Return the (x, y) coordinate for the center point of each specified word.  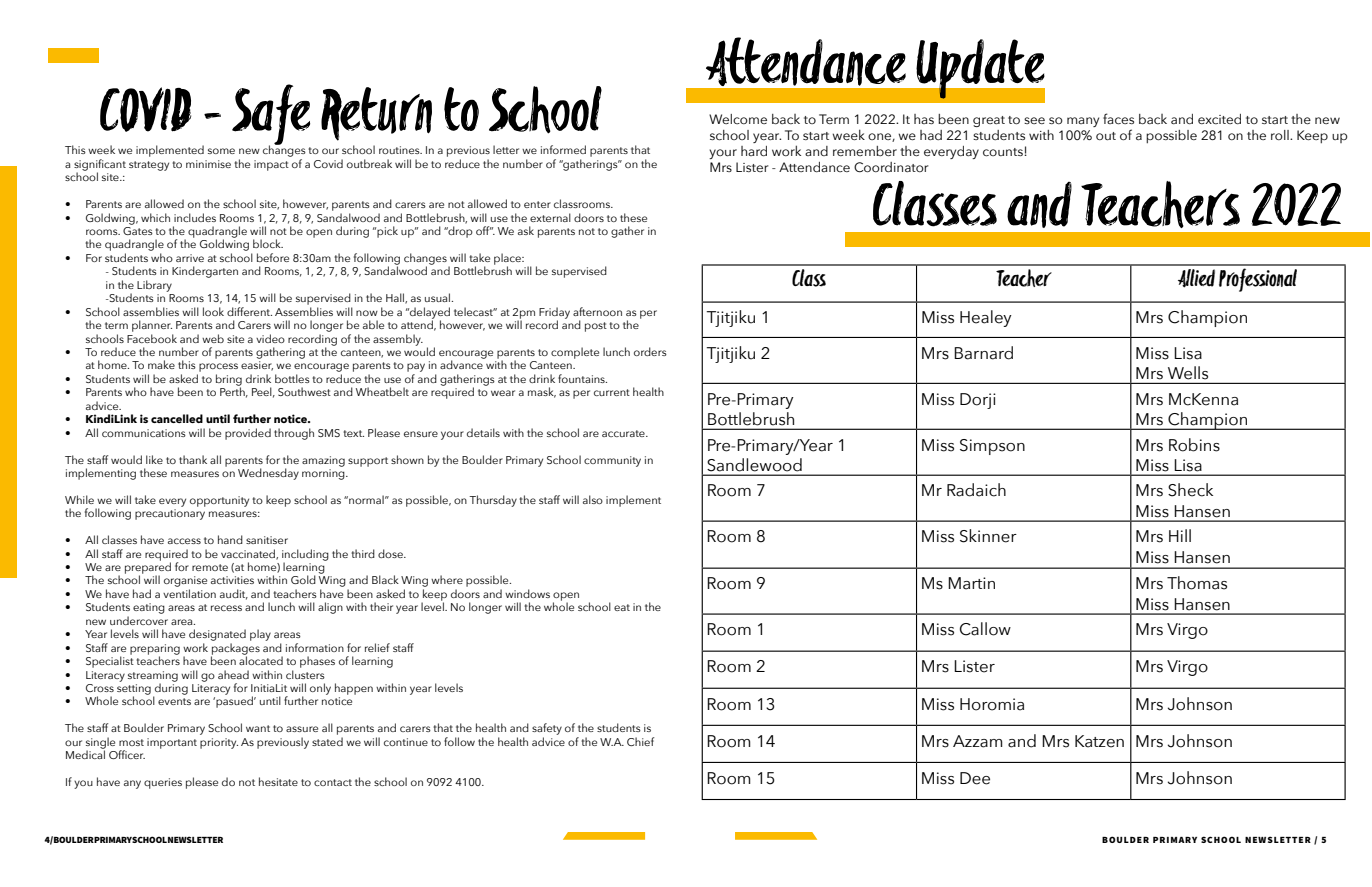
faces (1118, 119)
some (221, 151)
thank (193, 459)
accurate (624, 433)
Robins (1194, 445)
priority (219, 743)
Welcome (738, 119)
